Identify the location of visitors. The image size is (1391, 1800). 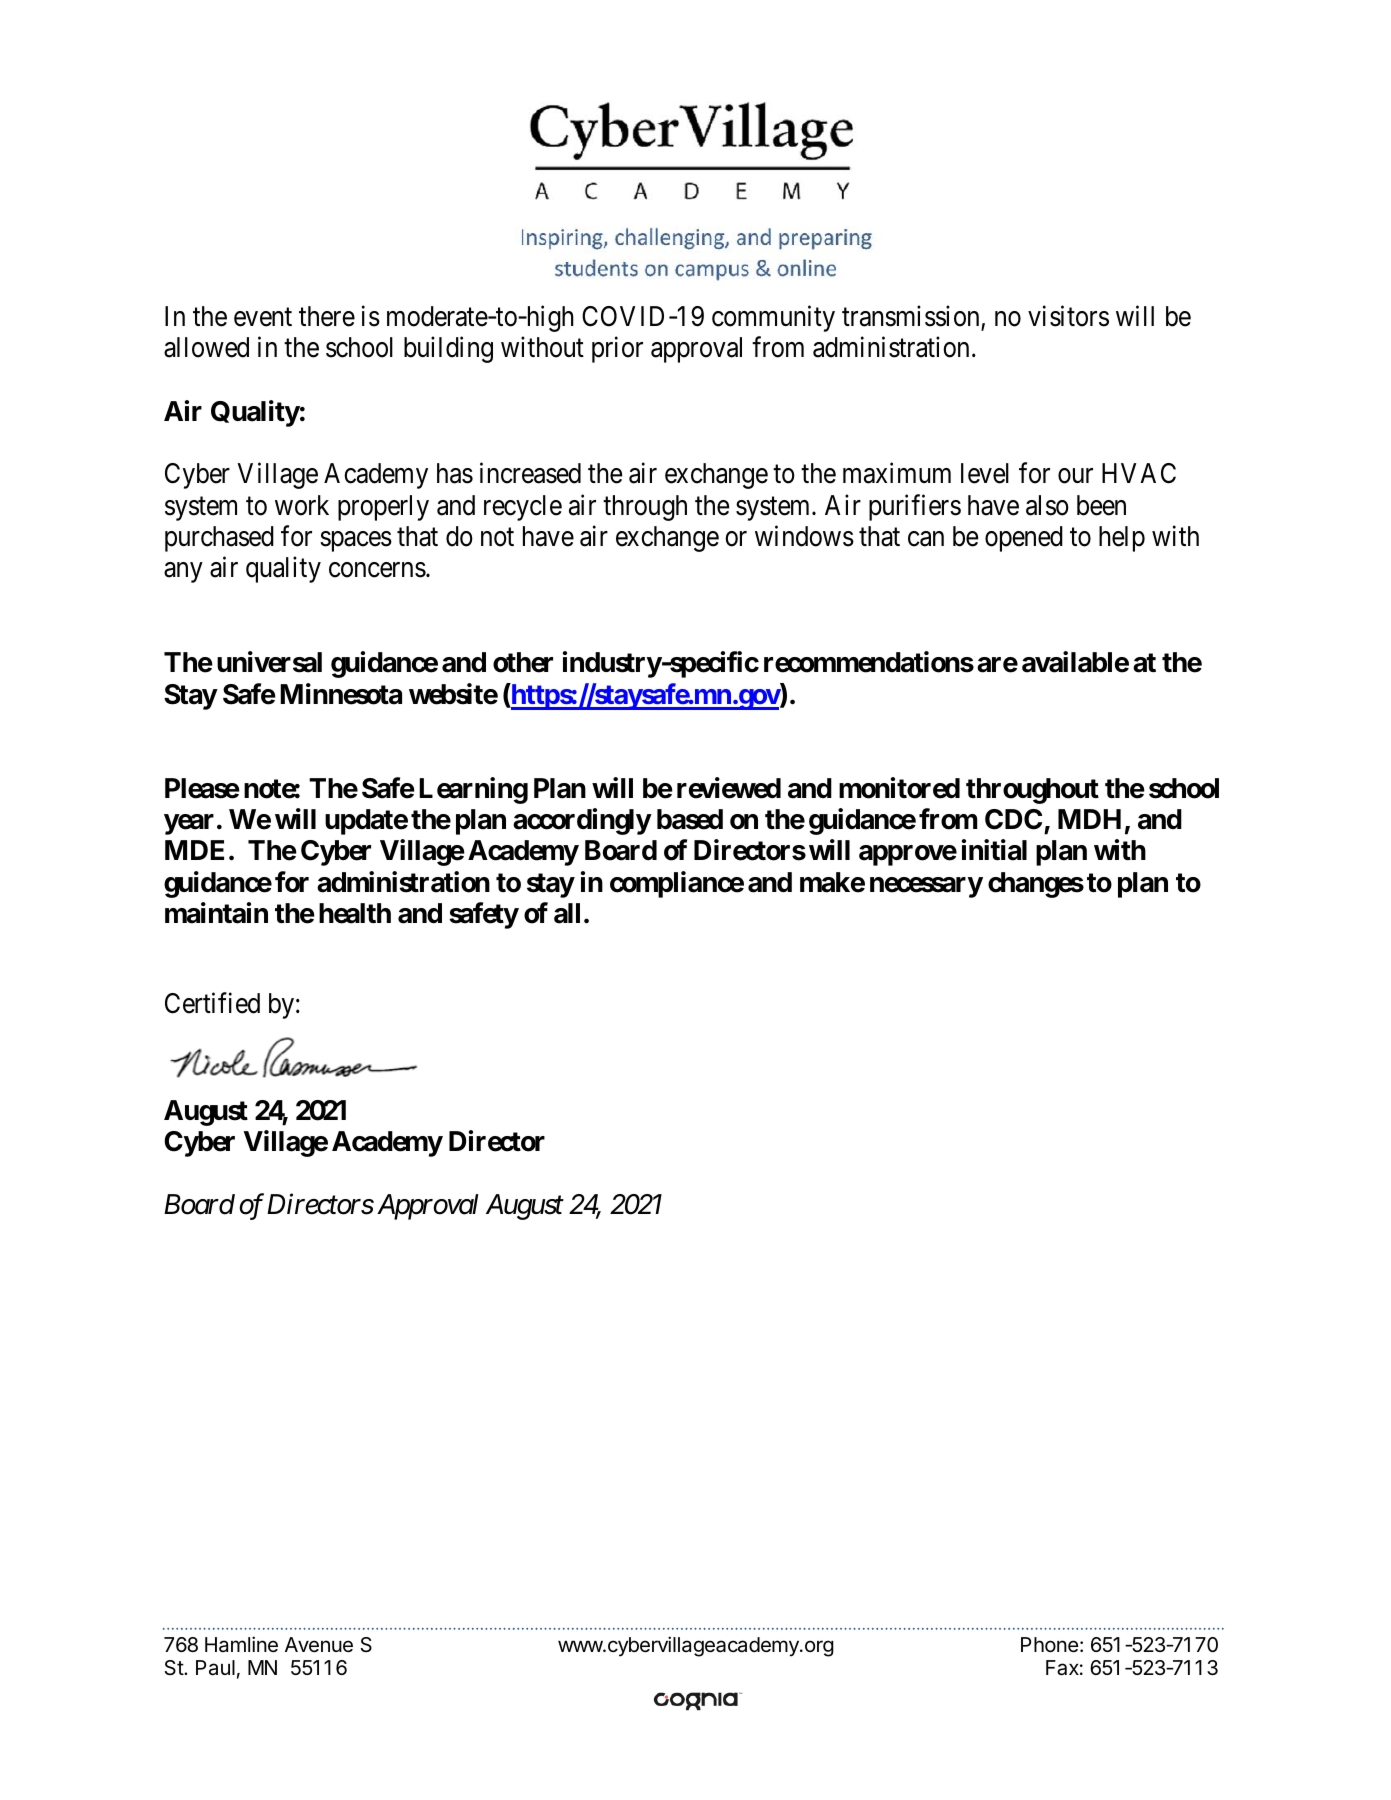
(1068, 316).
